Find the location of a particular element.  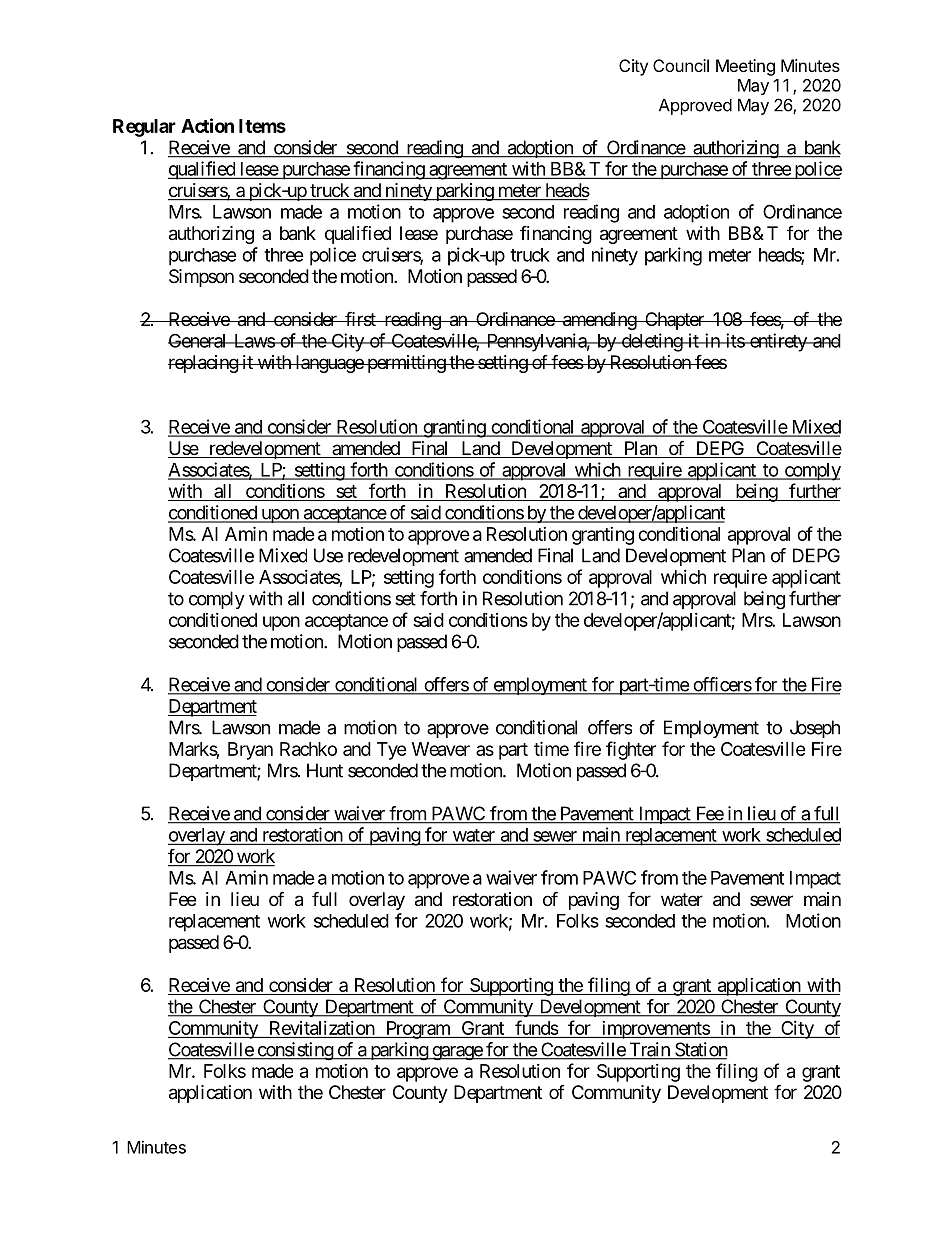

Program is located at coordinates (417, 1030).
